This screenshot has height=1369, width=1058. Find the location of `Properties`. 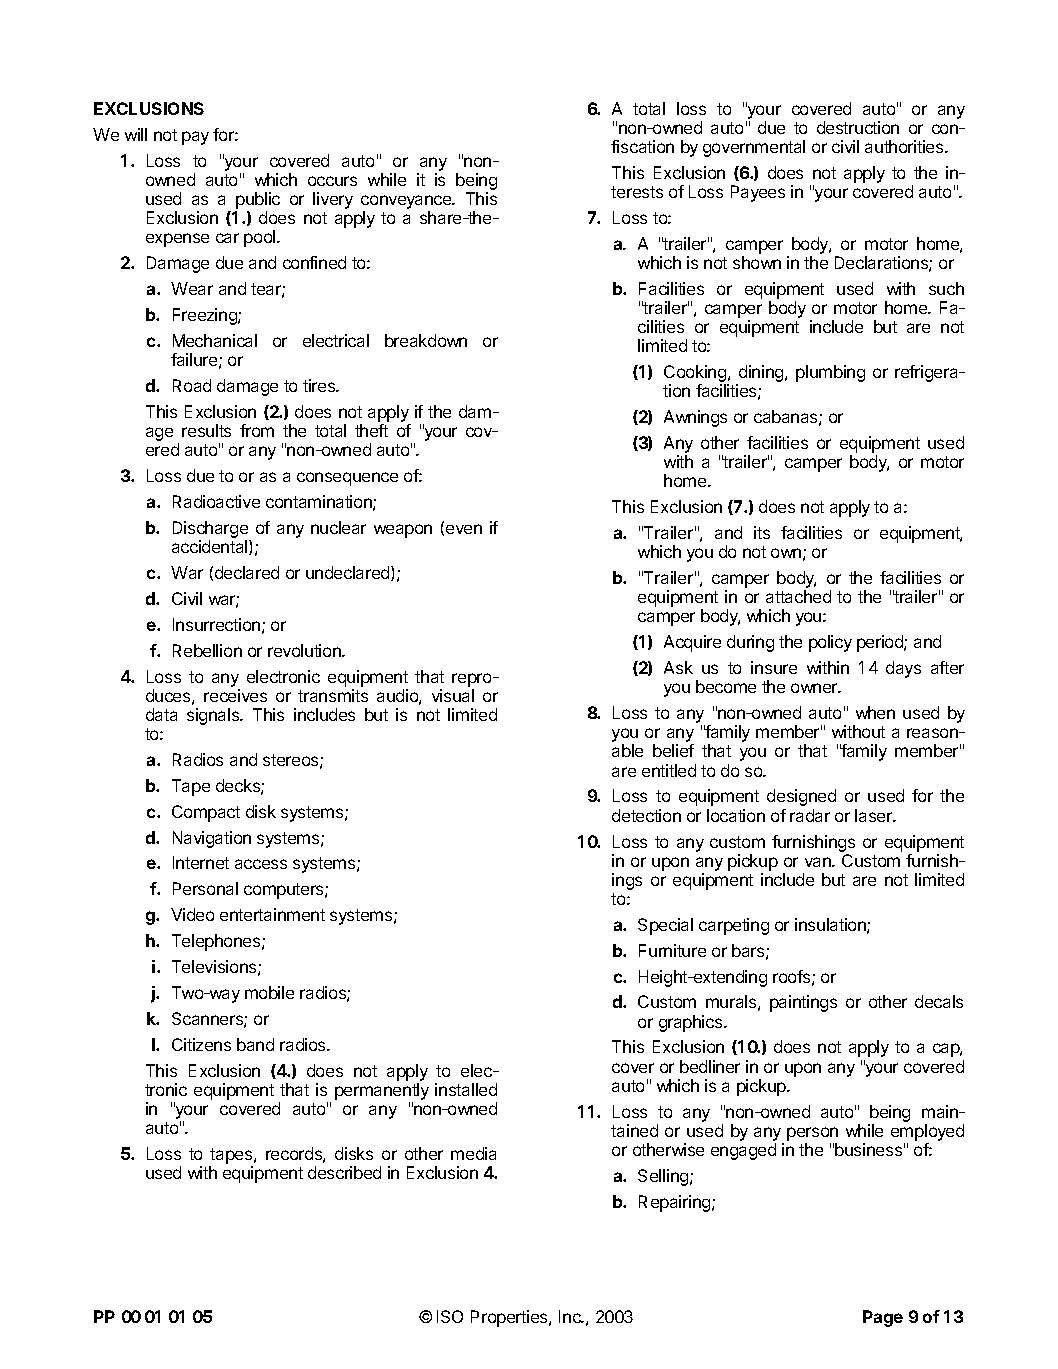

Properties is located at coordinates (510, 1318).
